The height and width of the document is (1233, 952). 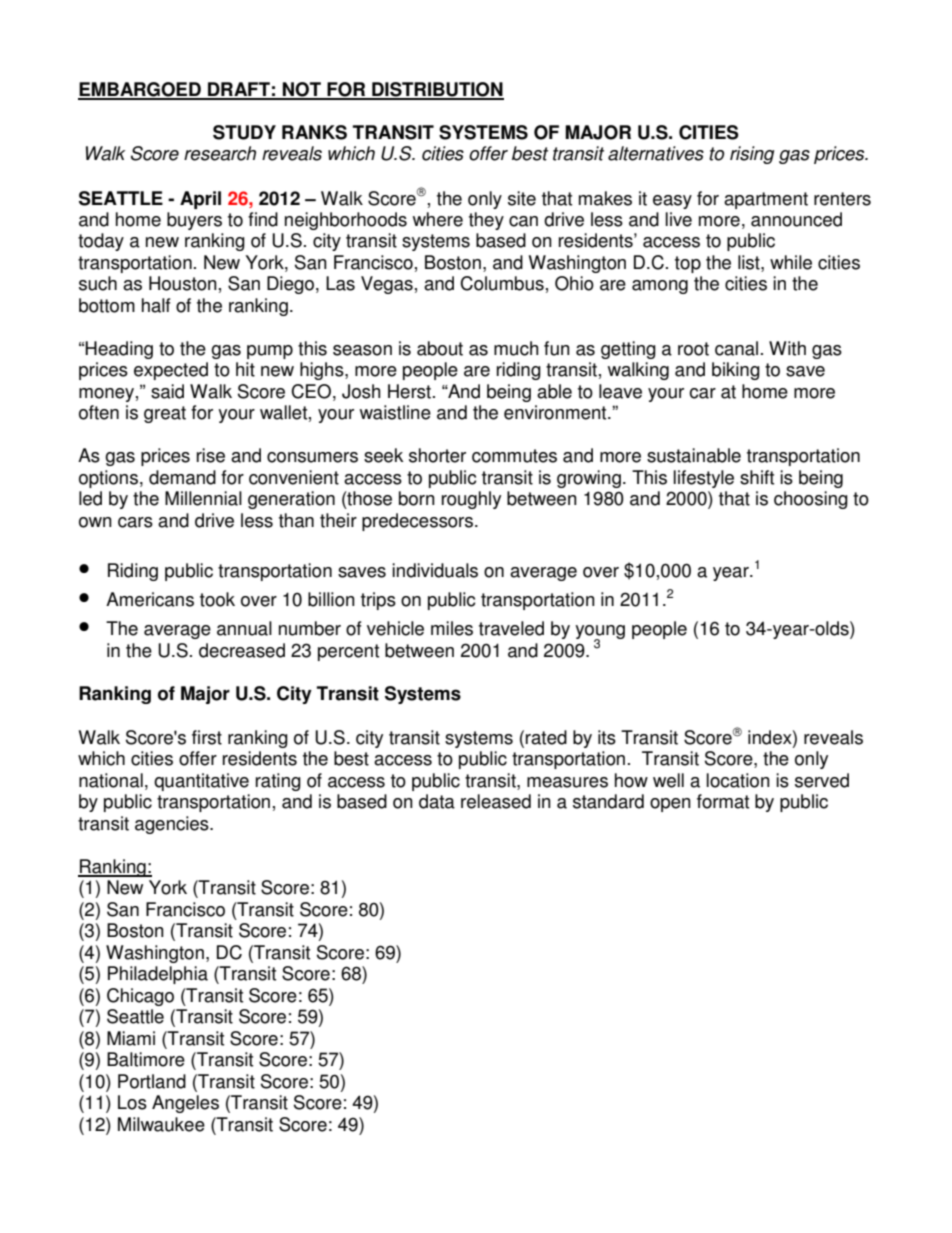 I want to click on Angeles, so click(x=185, y=1104).
